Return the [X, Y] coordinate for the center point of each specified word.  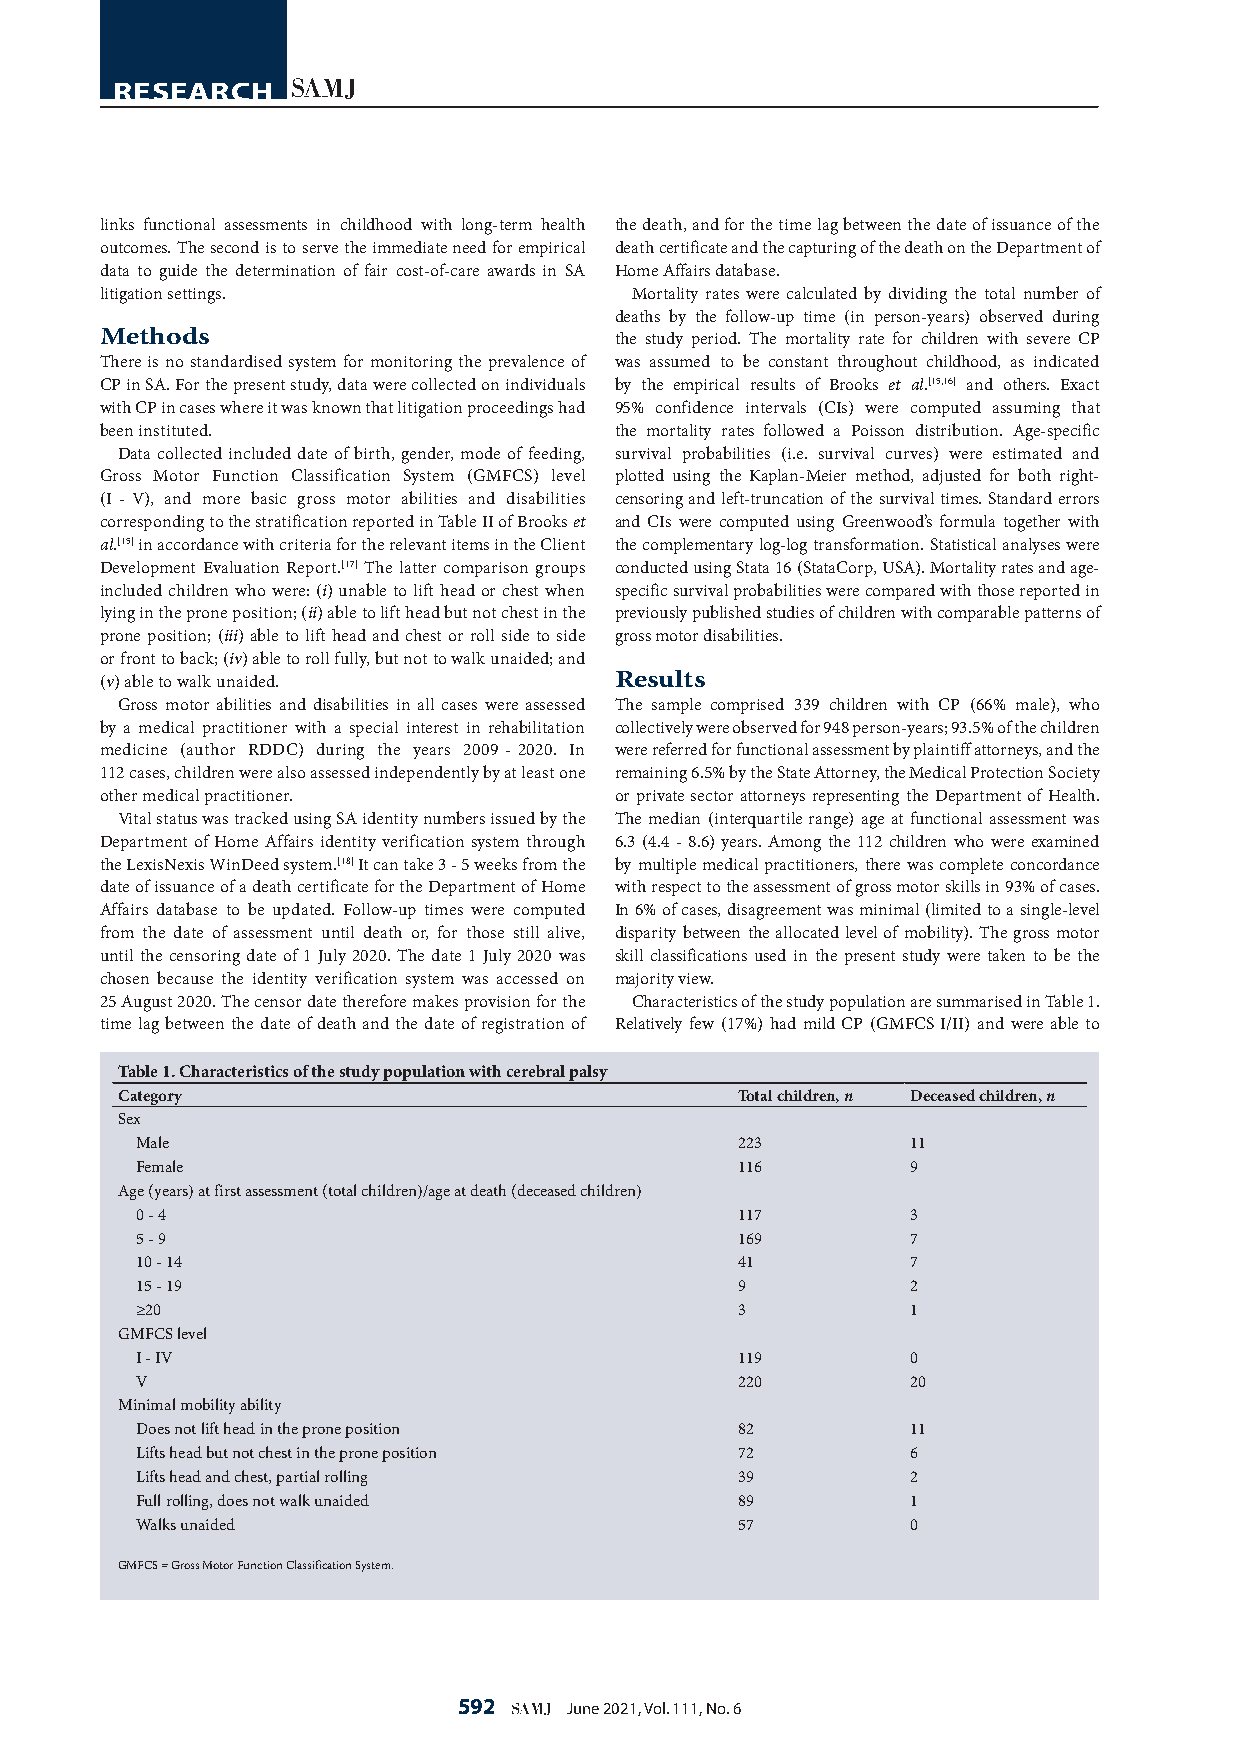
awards [511, 270]
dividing [918, 295]
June [583, 1708]
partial [297, 1478]
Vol [656, 1708]
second [235, 247]
